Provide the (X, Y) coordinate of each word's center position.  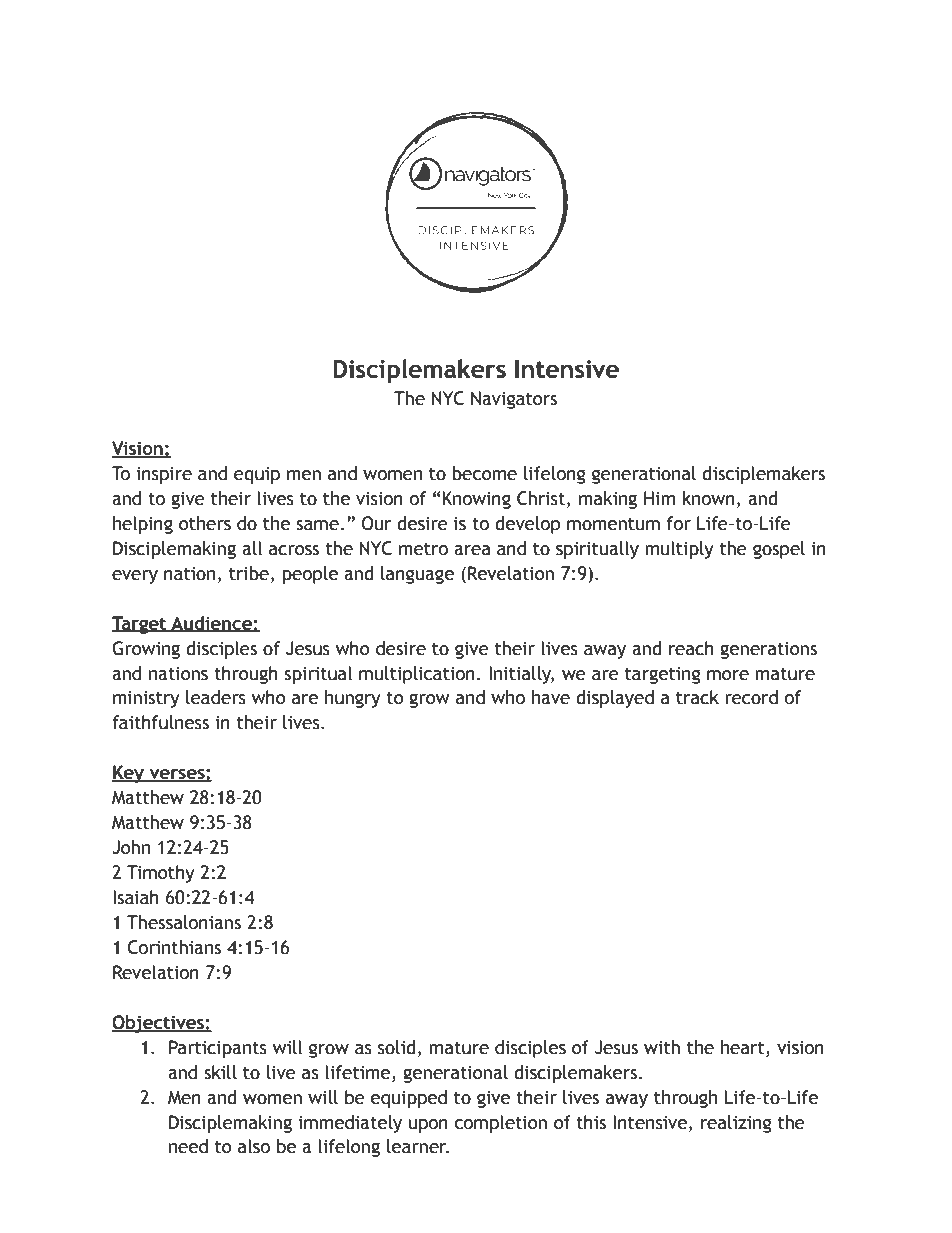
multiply (679, 550)
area (472, 550)
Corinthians (174, 947)
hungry (353, 699)
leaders (216, 697)
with (662, 1047)
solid (397, 1047)
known (708, 498)
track (697, 697)
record (751, 697)
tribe (249, 573)
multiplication (417, 675)
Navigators (514, 400)
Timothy (161, 874)
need (188, 1146)
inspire (164, 475)
